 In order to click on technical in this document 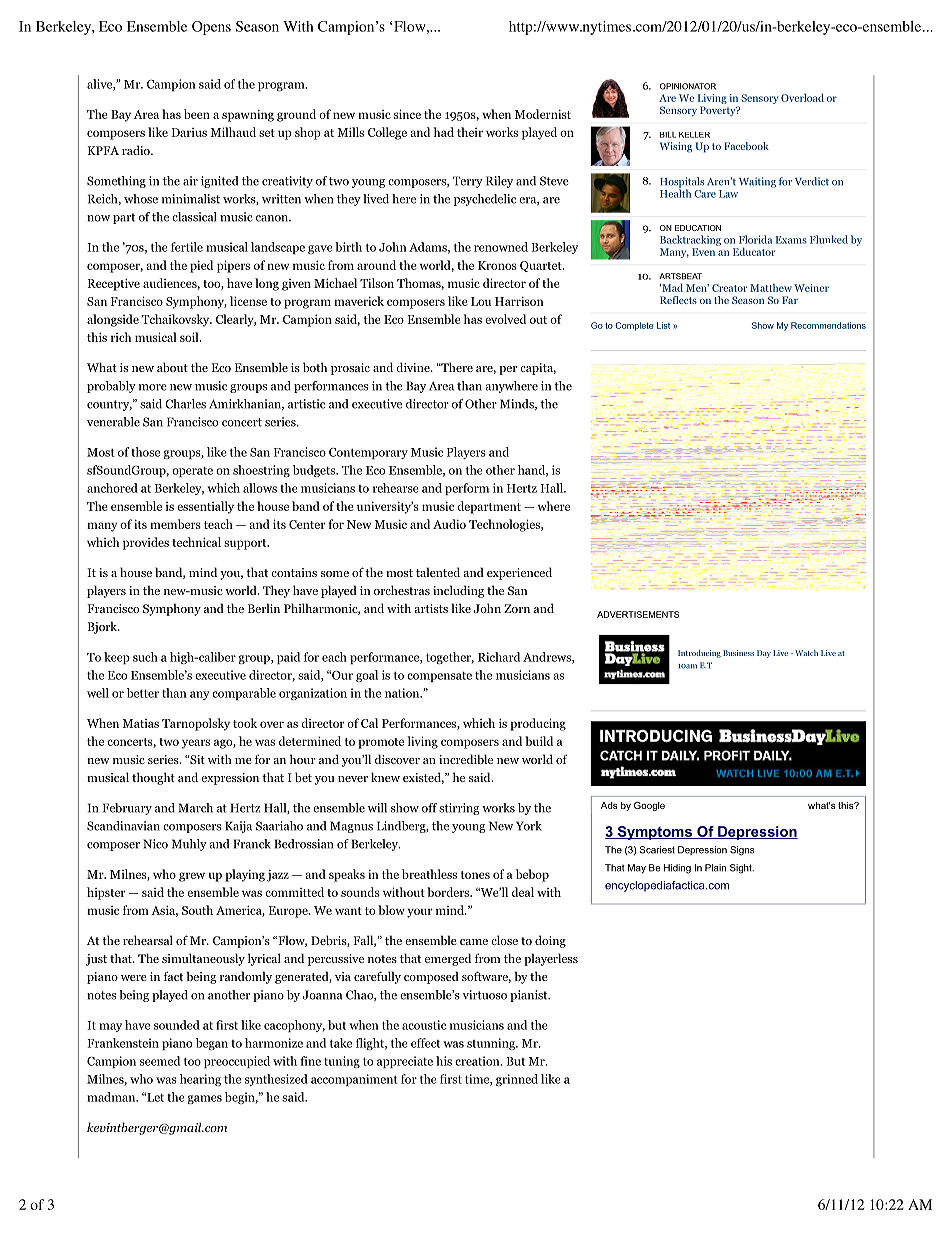, I will do `click(196, 542)`.
